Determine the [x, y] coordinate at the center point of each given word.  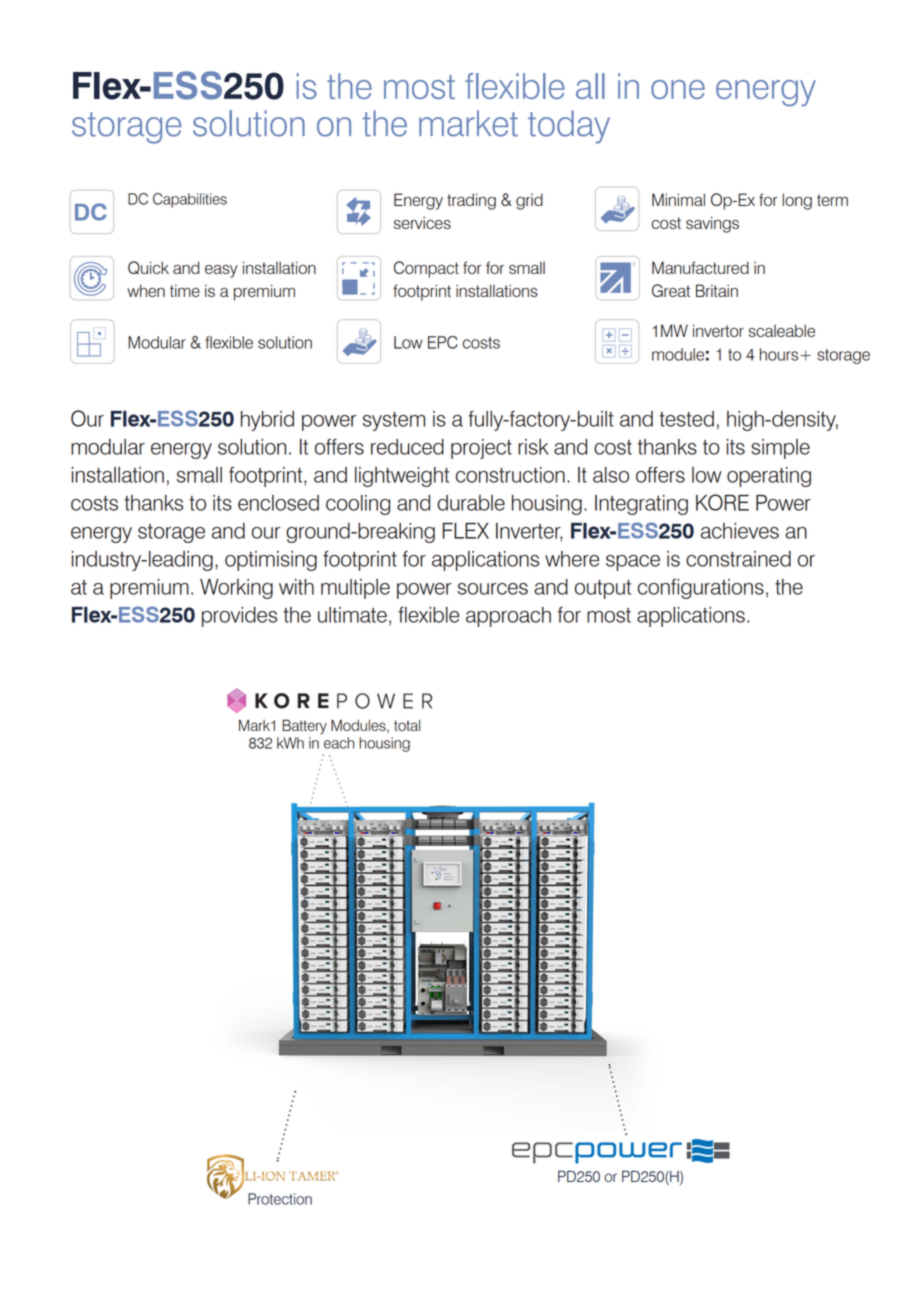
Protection [280, 1199]
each [339, 743]
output [603, 589]
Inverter [529, 532]
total [407, 725]
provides [239, 617]
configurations [701, 589]
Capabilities [190, 200]
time [185, 290]
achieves [740, 531]
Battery [305, 726]
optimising [271, 561]
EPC [443, 342]
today [569, 127]
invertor [718, 330]
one [678, 89]
